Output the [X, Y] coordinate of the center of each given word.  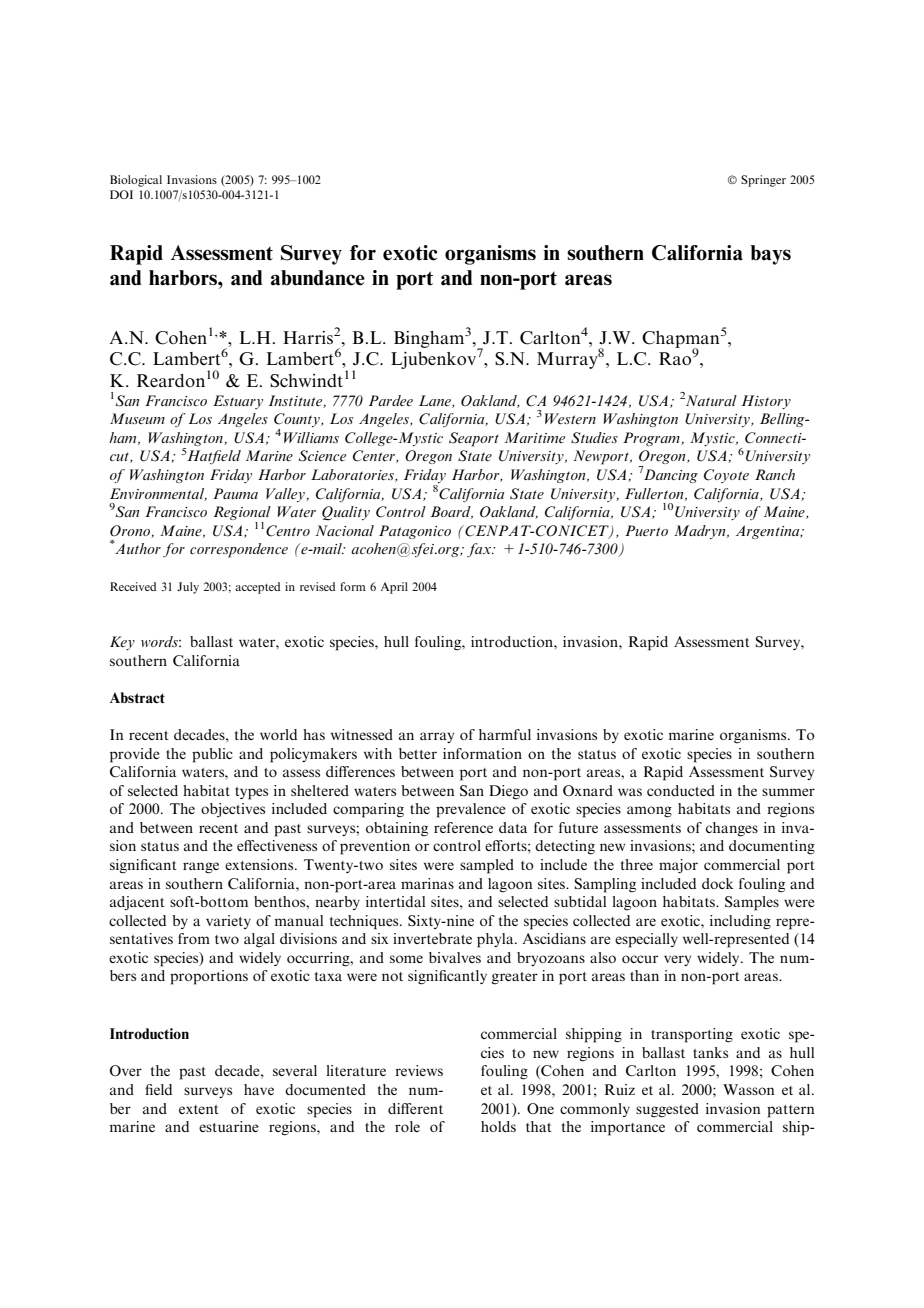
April [394, 588]
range [201, 868]
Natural [711, 400]
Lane [436, 401]
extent [198, 1109]
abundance [318, 278]
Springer [763, 181]
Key [122, 643]
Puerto [646, 530]
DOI [121, 194]
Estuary [238, 402]
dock [718, 883]
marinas [427, 883]
